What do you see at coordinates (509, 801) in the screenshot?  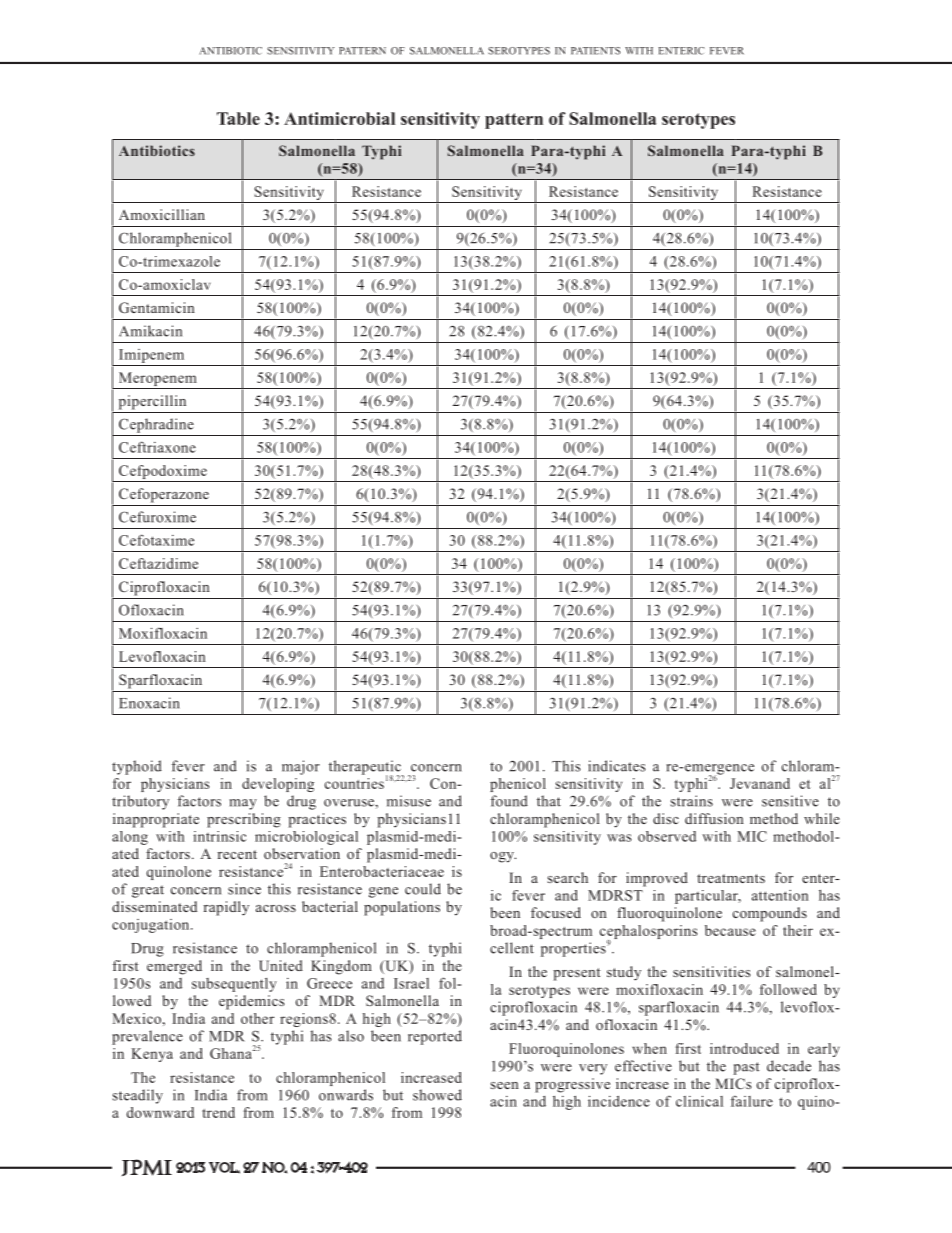 I see `found` at bounding box center [509, 801].
